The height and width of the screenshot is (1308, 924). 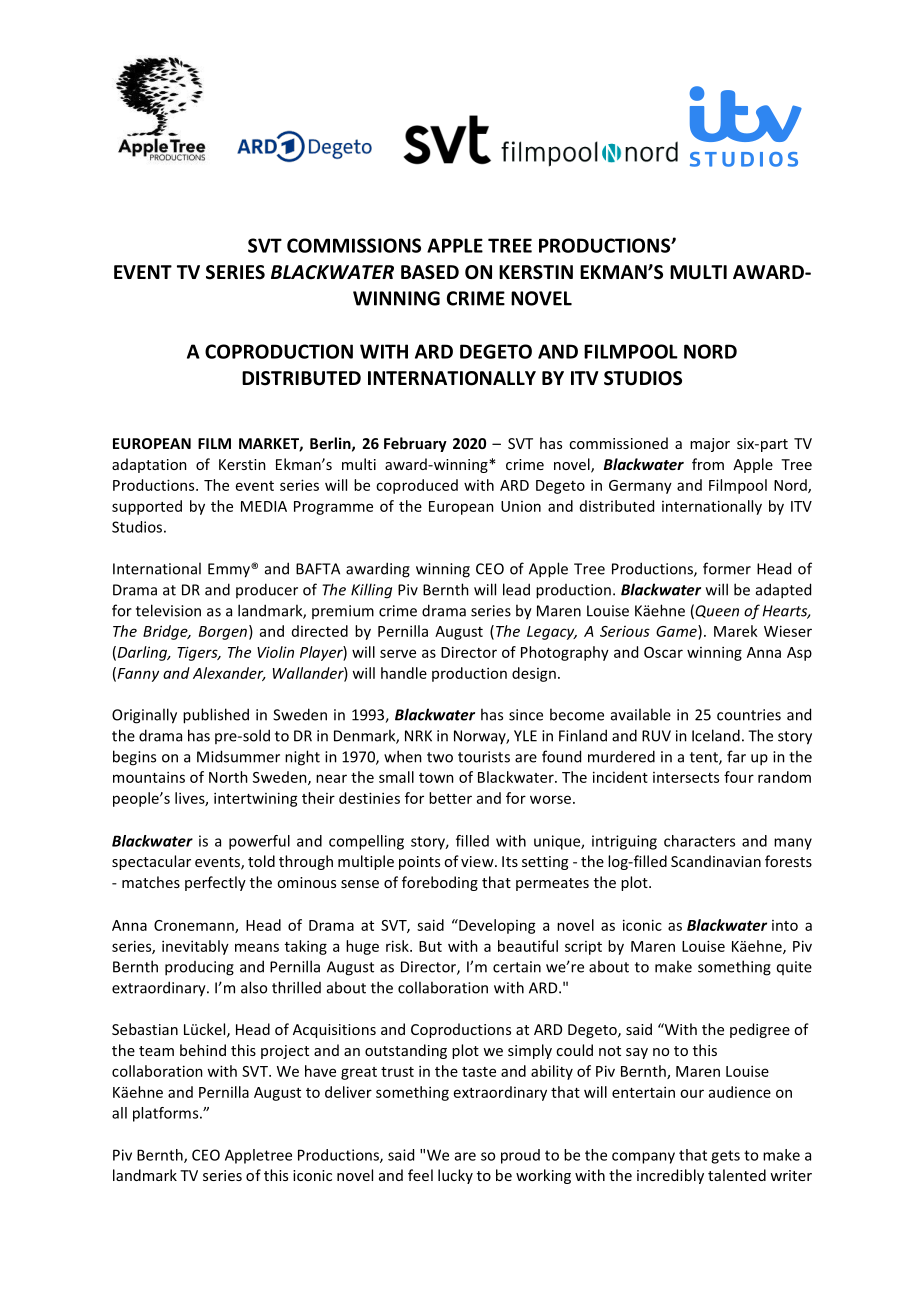 What do you see at coordinates (430, 272) in the screenshot?
I see `BASED` at bounding box center [430, 272].
